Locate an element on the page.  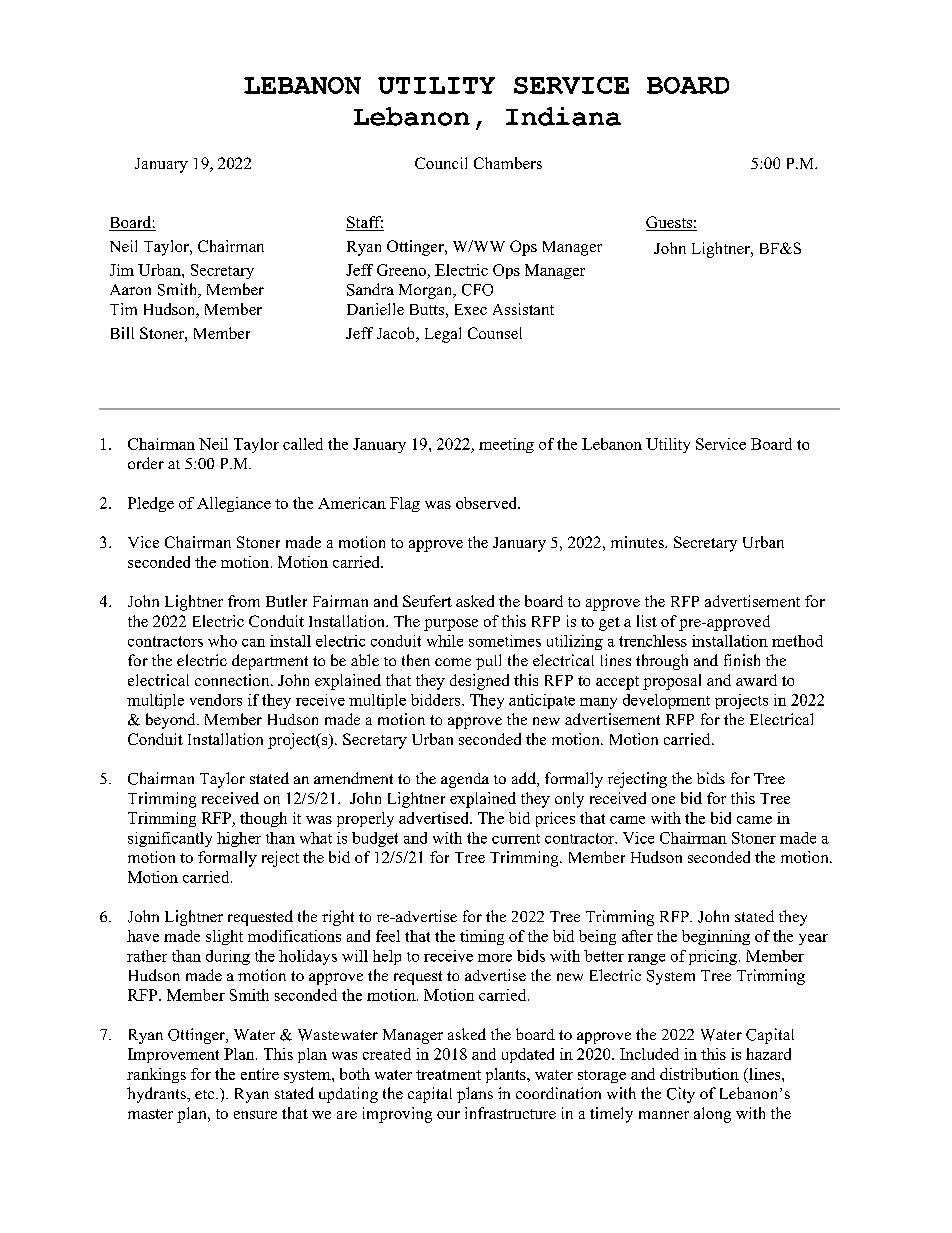
higher is located at coordinates (239, 839).
